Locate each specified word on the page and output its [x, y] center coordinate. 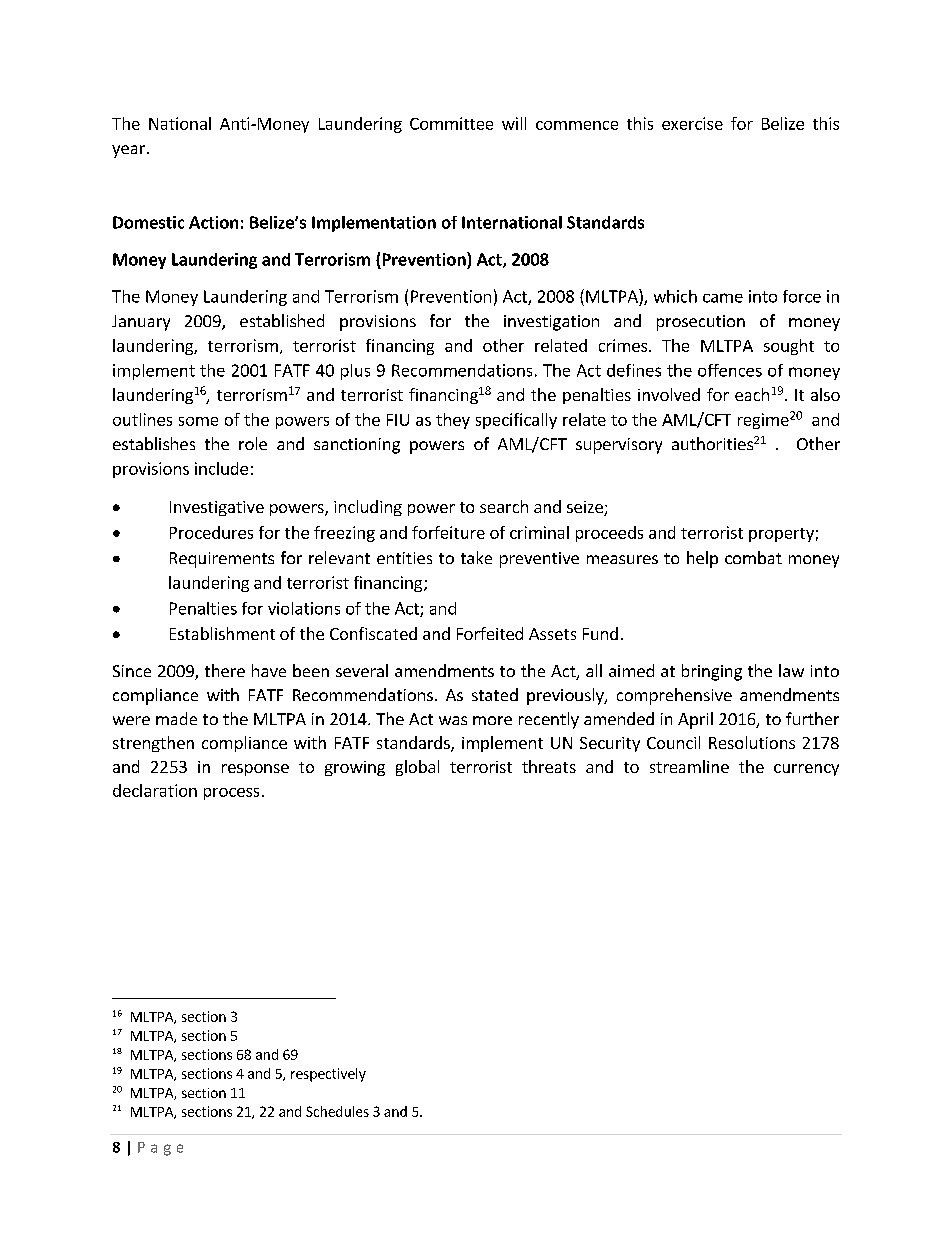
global [417, 768]
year [128, 151]
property [781, 535]
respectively [328, 1075]
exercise [692, 123]
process [231, 794]
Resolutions [752, 742]
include [221, 468]
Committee [451, 123]
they [453, 421]
